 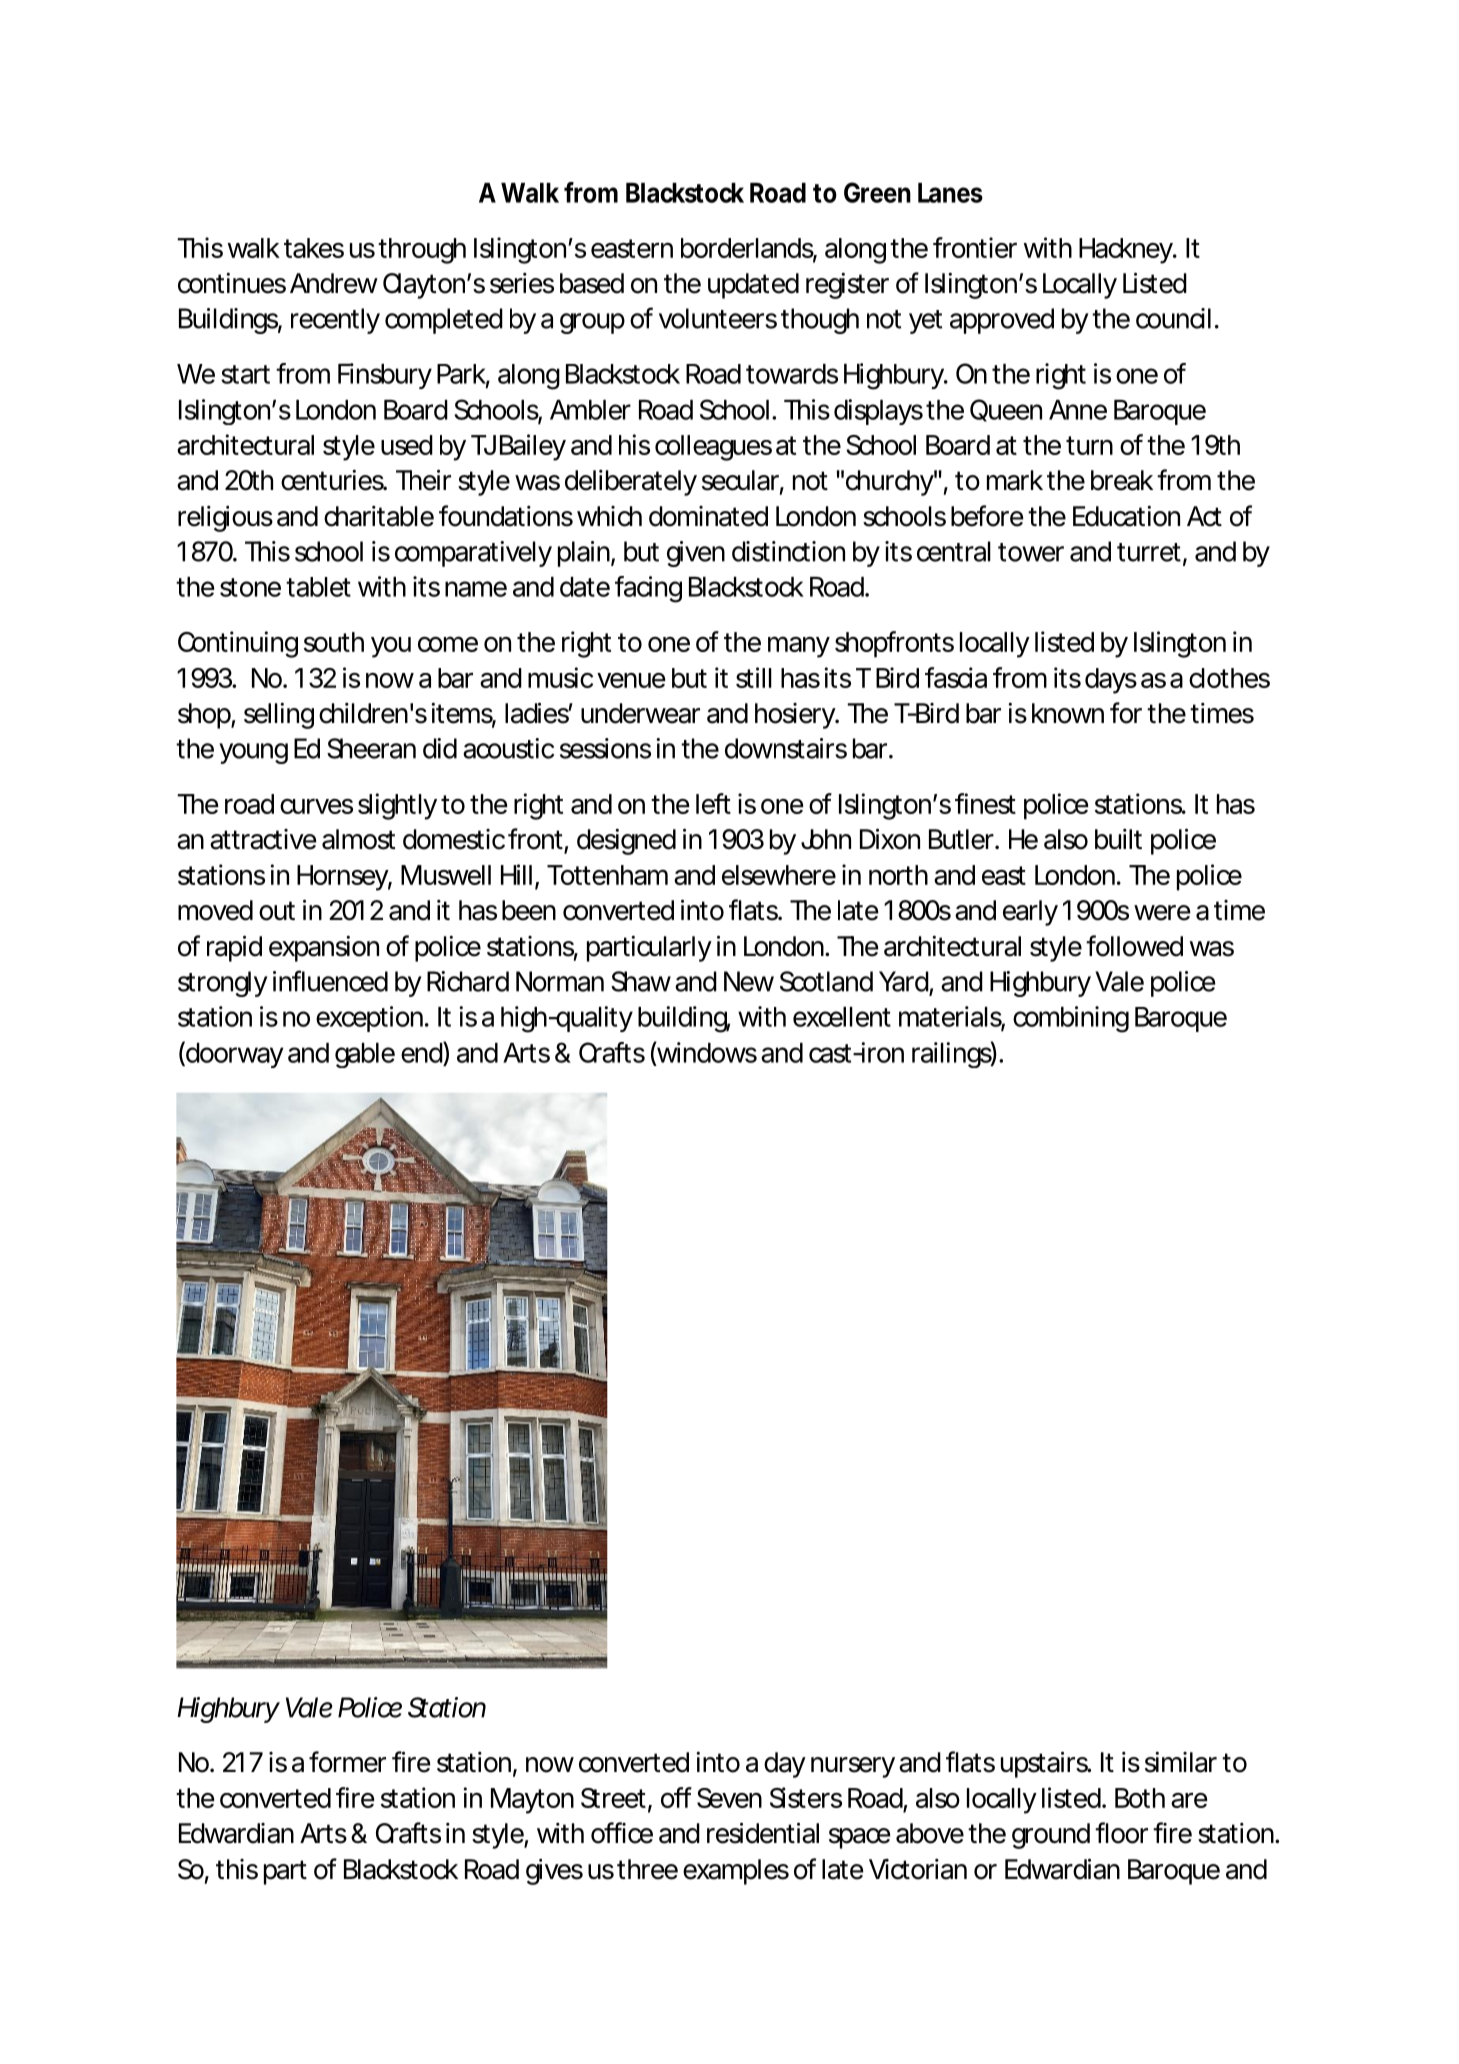 I want to click on combining, so click(x=1071, y=1019).
